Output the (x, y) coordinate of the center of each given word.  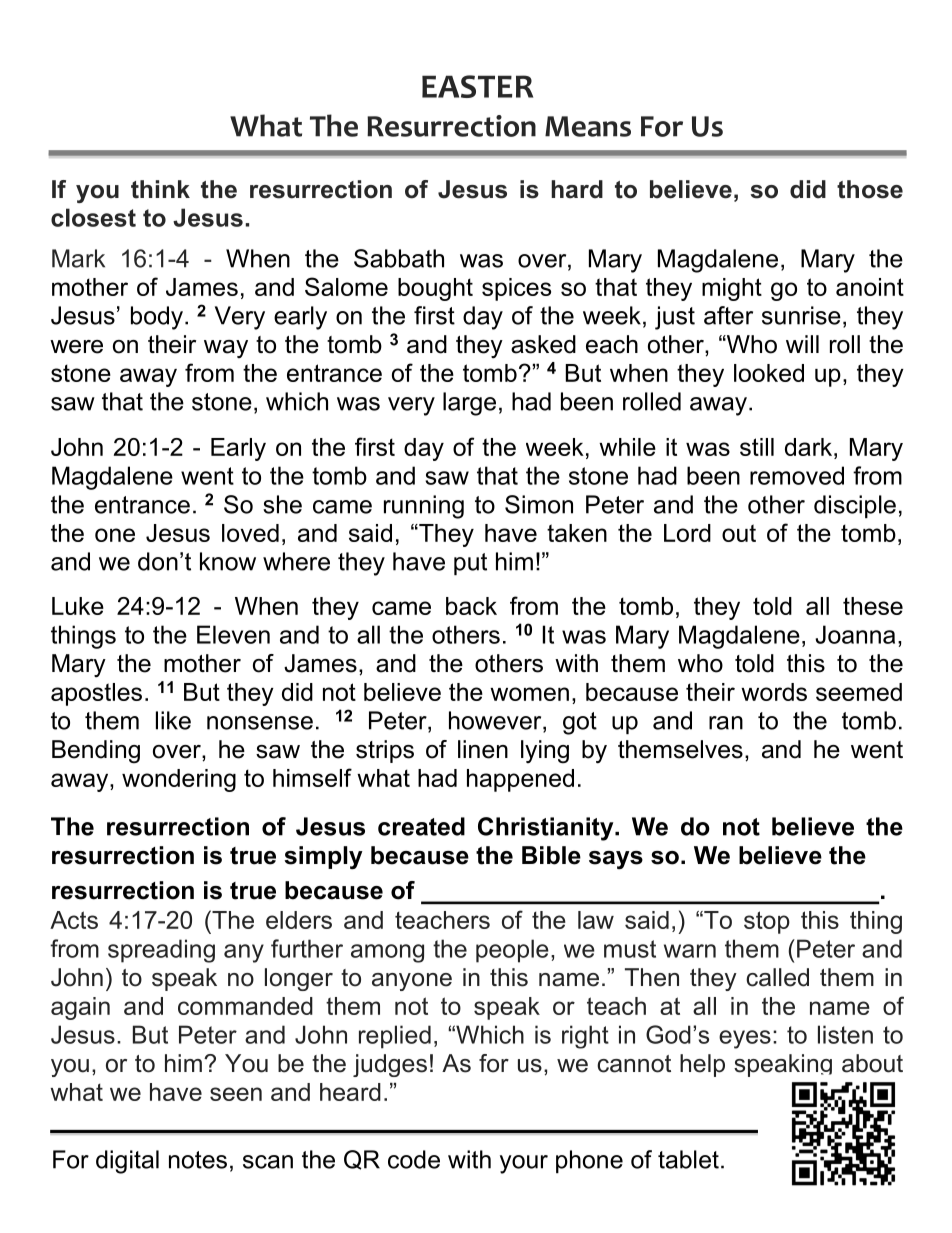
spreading (161, 951)
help (702, 1065)
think (160, 189)
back (471, 606)
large (469, 404)
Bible (551, 855)
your (524, 1164)
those (870, 189)
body (157, 318)
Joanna (855, 634)
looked (769, 373)
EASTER (477, 86)
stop (767, 922)
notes (198, 1160)
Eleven (233, 634)
